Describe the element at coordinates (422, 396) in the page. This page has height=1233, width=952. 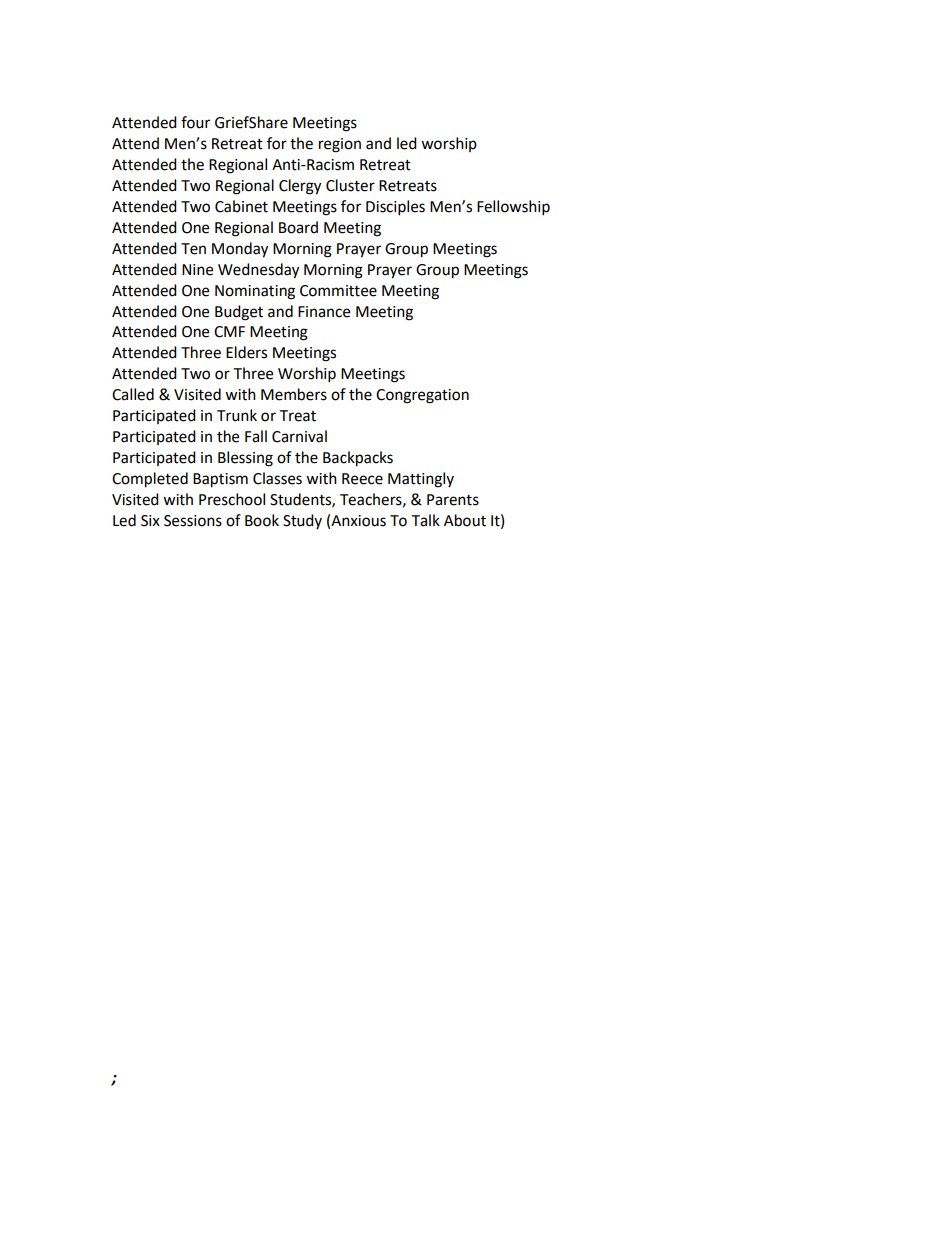
I see `Congregation` at that location.
